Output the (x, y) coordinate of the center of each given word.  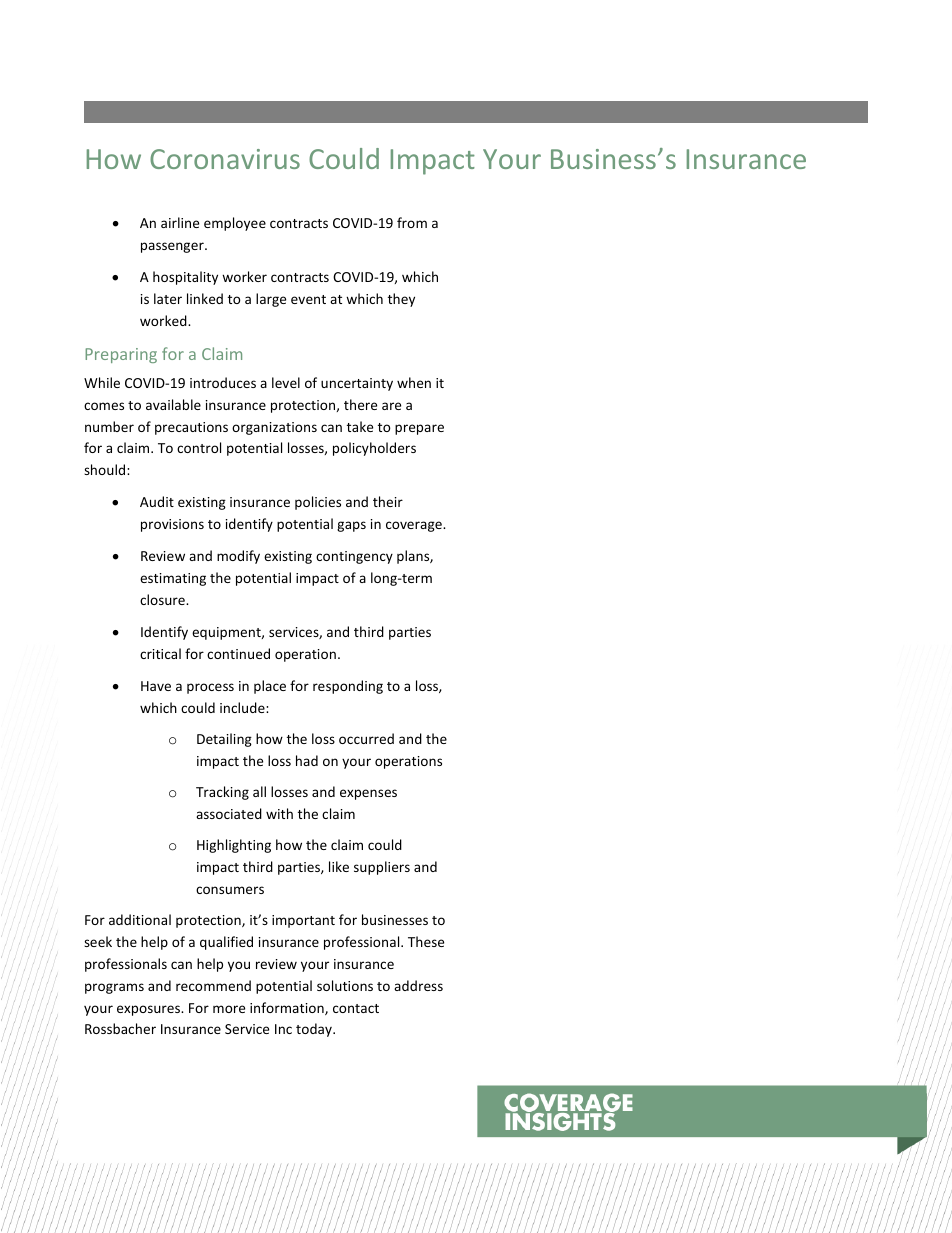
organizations (274, 428)
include (243, 707)
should (106, 469)
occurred (366, 738)
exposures (149, 1010)
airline (180, 222)
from (412, 222)
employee (235, 224)
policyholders (374, 449)
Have (156, 686)
